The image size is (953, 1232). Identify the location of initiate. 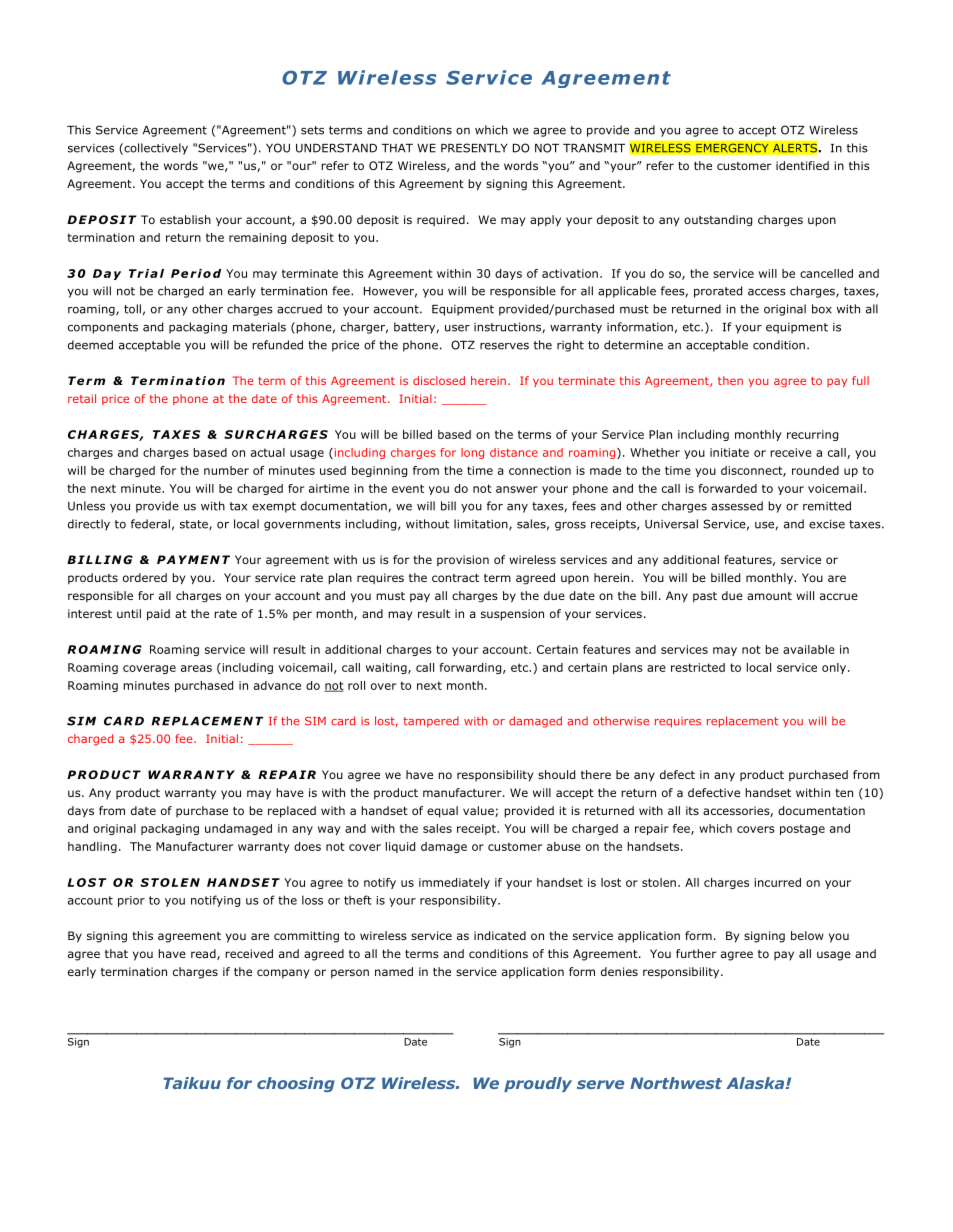
(729, 452).
